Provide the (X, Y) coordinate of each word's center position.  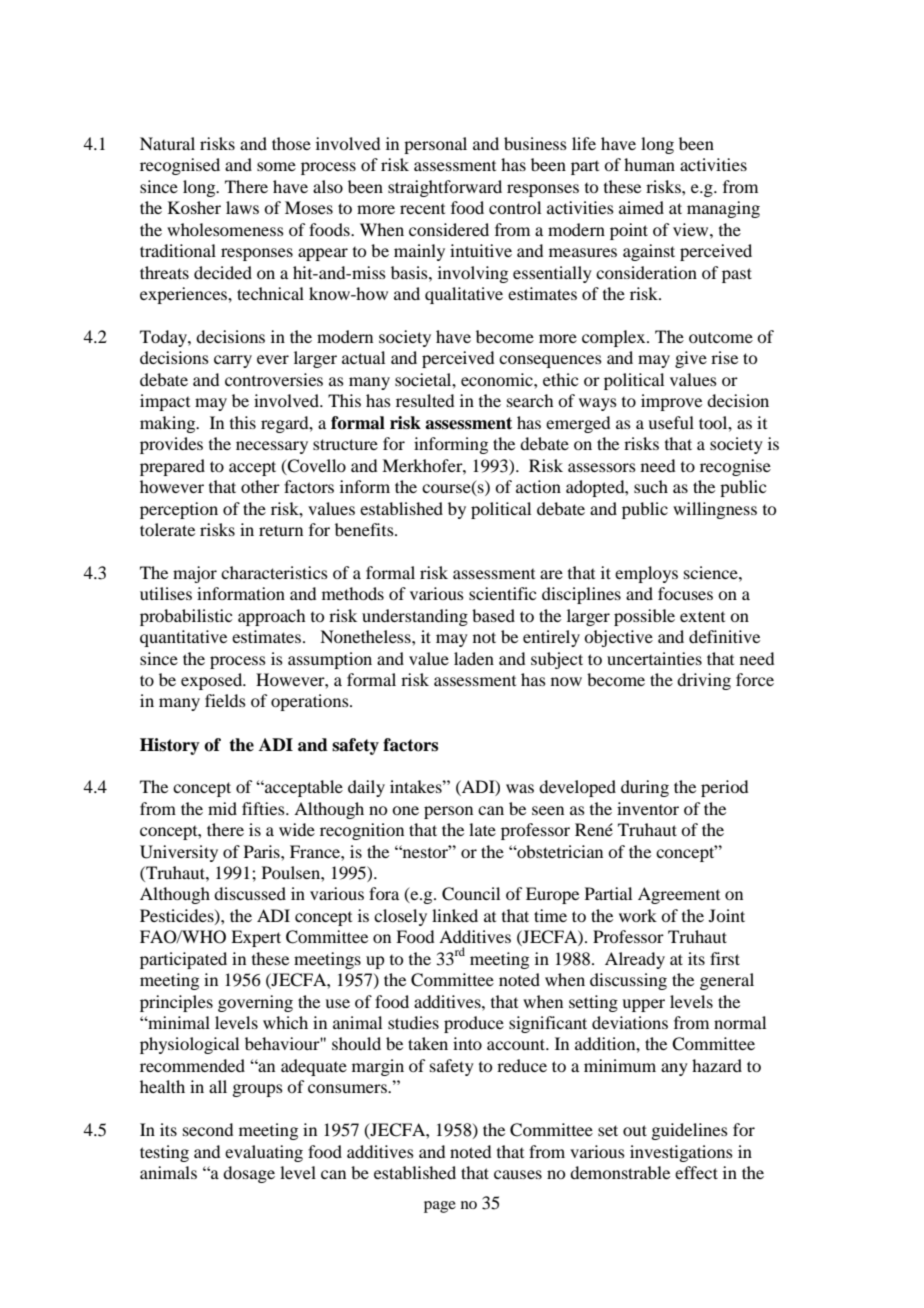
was (520, 788)
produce (474, 1024)
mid (222, 808)
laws (242, 207)
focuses (685, 593)
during (645, 788)
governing (255, 1003)
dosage (249, 1174)
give (691, 359)
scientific (502, 593)
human (649, 164)
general (727, 981)
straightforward (445, 188)
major (195, 574)
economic (498, 379)
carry (233, 361)
